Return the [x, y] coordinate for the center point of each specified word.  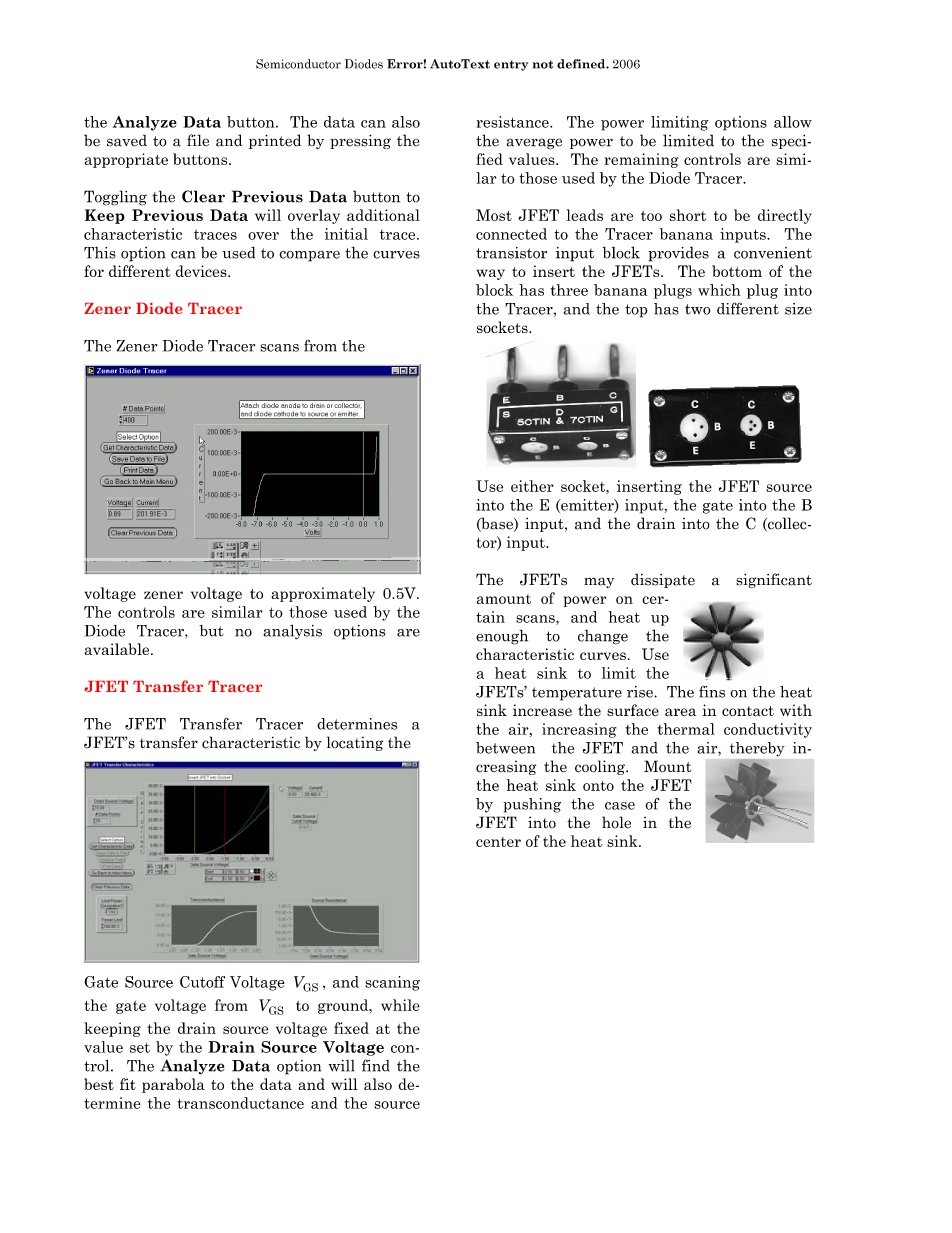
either [532, 486]
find [376, 1065]
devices [202, 271]
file [198, 140]
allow [793, 122]
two [698, 309]
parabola [173, 1085]
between [505, 748]
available [118, 649]
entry [511, 65]
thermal [686, 729]
